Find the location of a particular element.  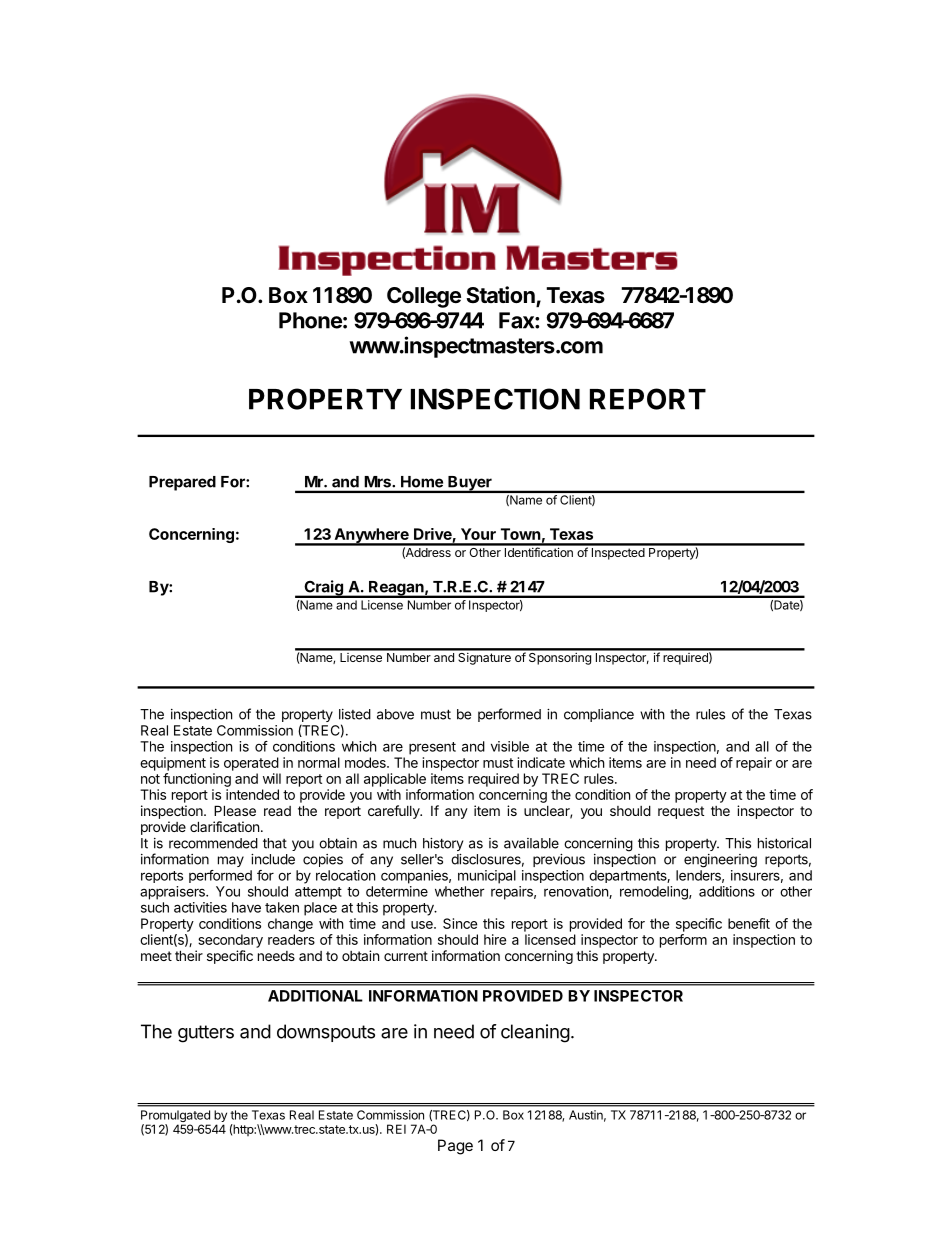

Station is located at coordinates (501, 296).
